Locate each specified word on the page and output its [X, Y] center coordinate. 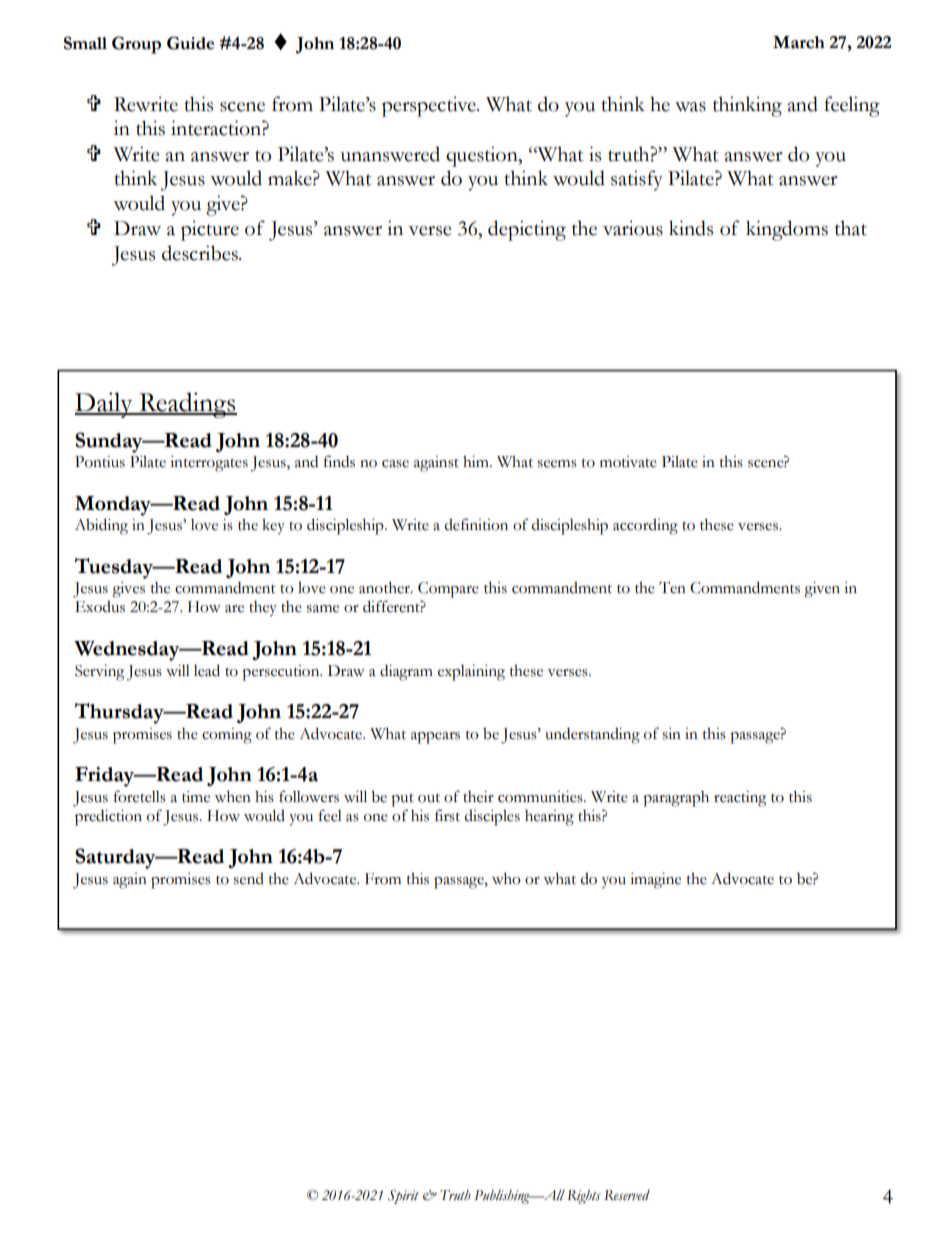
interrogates [209, 464]
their [478, 797]
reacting [740, 799]
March [799, 42]
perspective [430, 106]
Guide [190, 43]
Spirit [403, 1197]
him [477, 461]
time [196, 797]
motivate [628, 462]
